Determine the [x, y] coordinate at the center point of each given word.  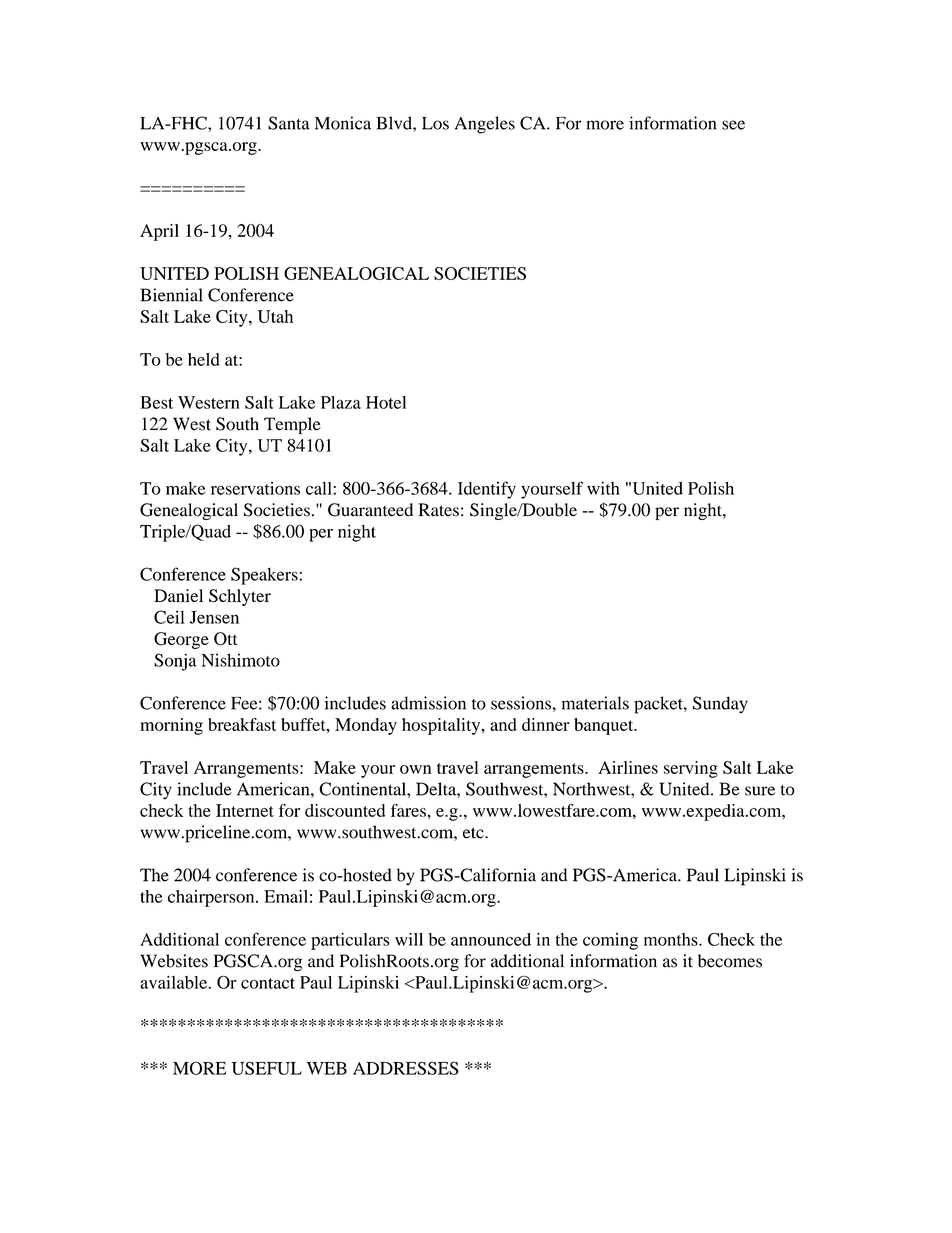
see [733, 125]
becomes [730, 961]
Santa [289, 123]
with [603, 488]
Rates [438, 510]
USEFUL [267, 1068]
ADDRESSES [406, 1068]
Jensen [214, 617]
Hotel [386, 402]
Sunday [720, 705]
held [204, 359]
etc [474, 833]
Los [435, 123]
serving [691, 769]
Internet [245, 810]
